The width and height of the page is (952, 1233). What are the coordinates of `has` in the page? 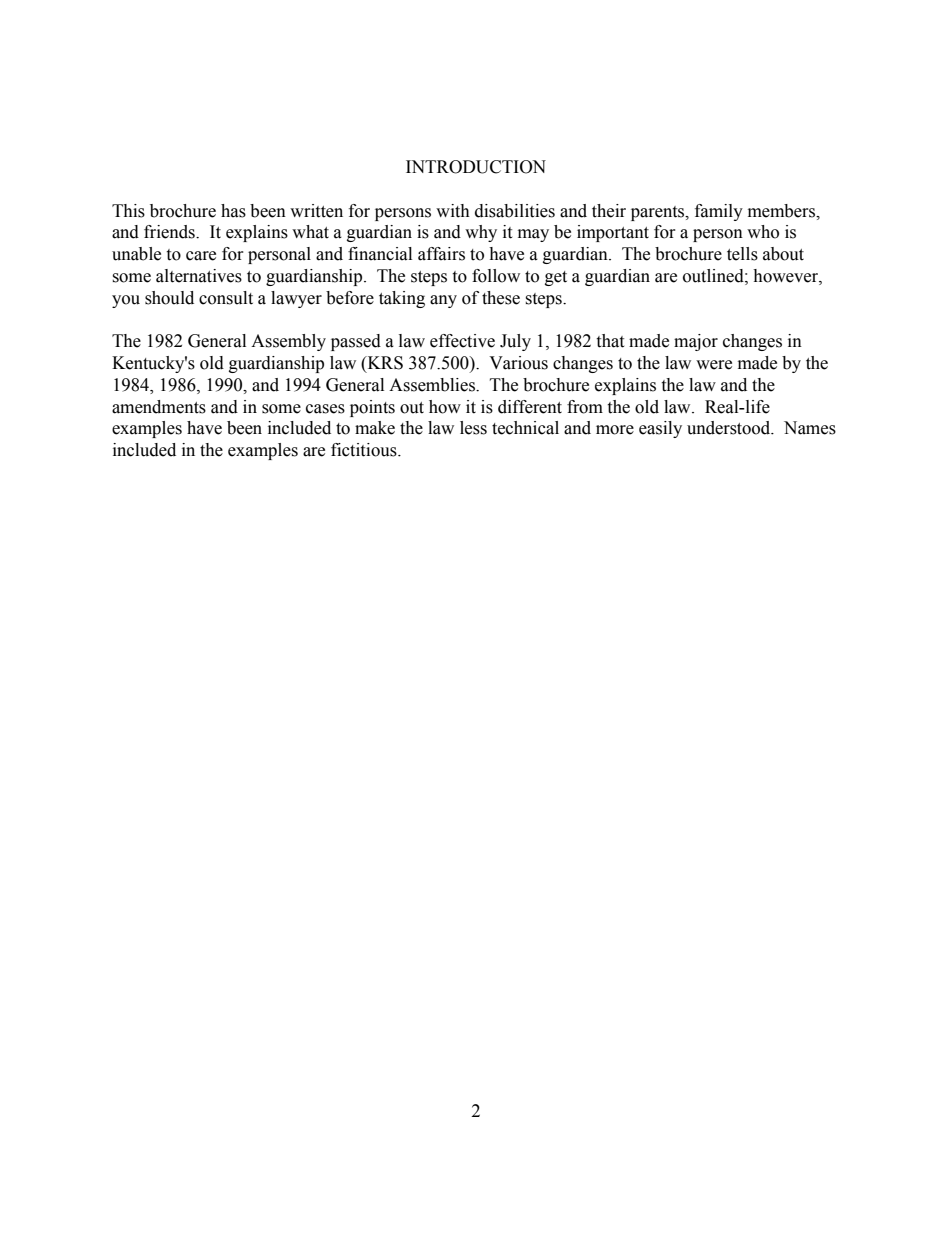 It's located at (233, 211).
